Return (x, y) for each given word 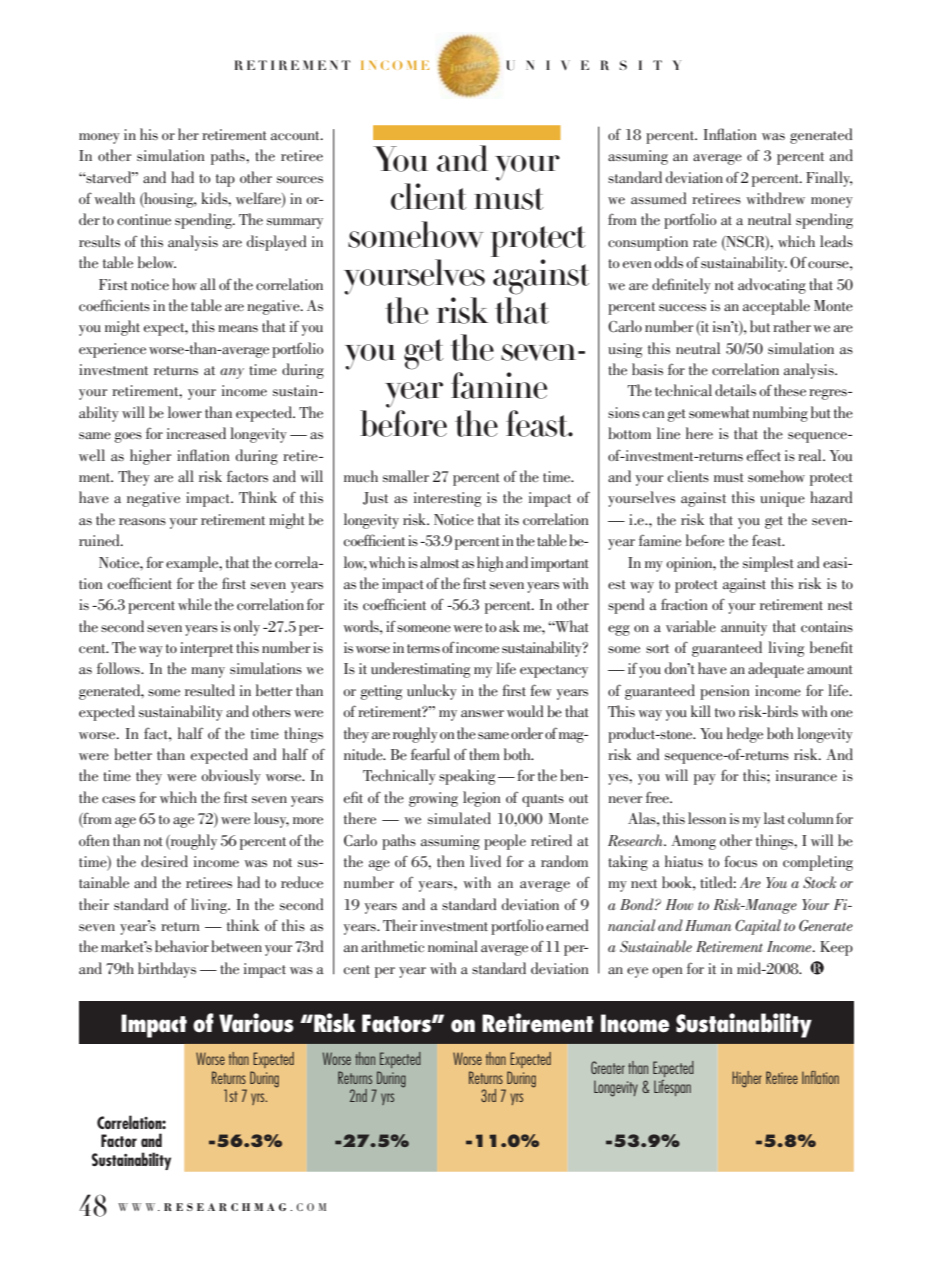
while (195, 604)
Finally (829, 179)
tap (225, 180)
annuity (744, 628)
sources (300, 179)
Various (256, 1023)
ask (509, 626)
